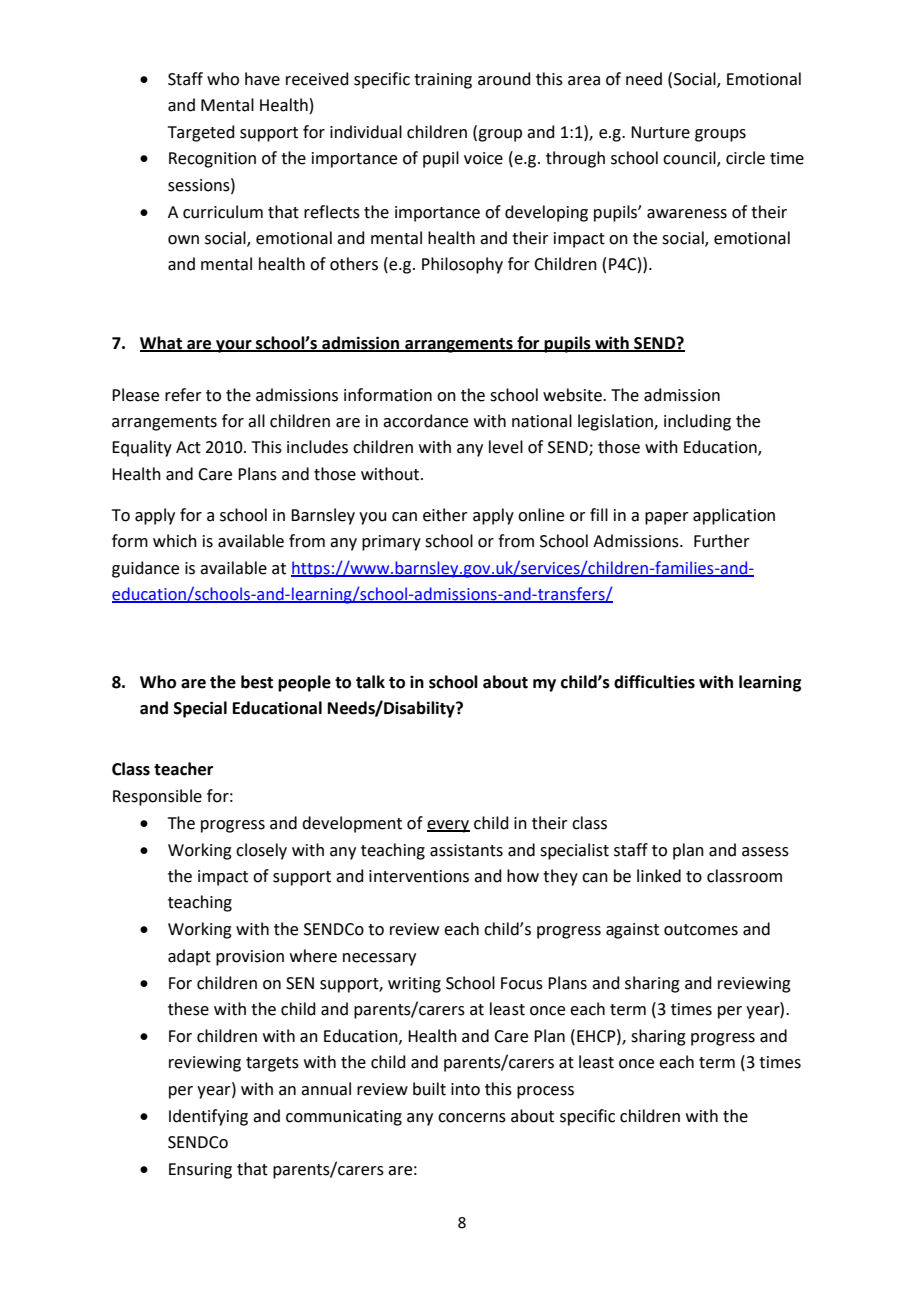 The height and width of the image is (1308, 924). Describe the element at coordinates (667, 518) in the image. I see `paper` at that location.
